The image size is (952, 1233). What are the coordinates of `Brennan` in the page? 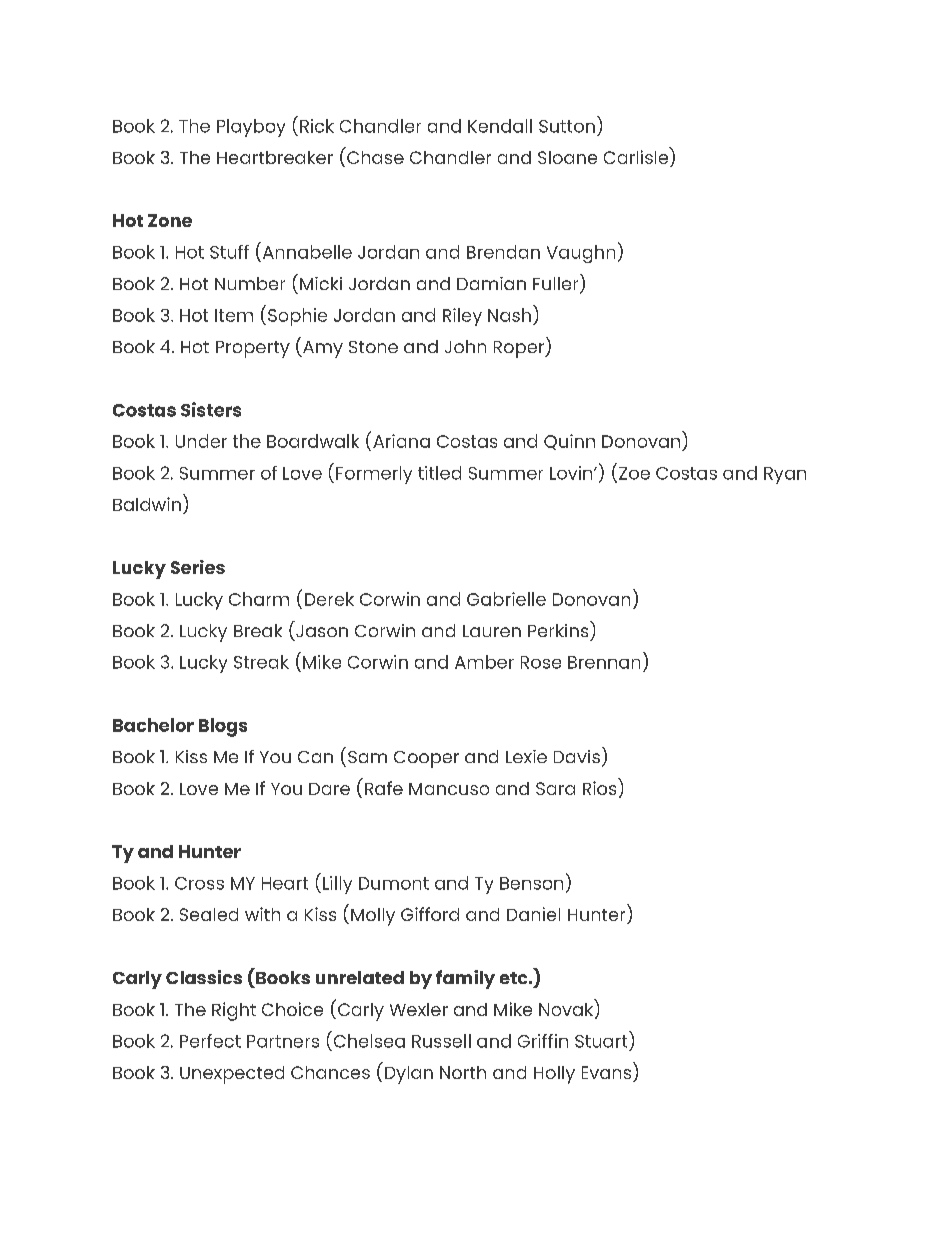 It's located at (604, 662).
